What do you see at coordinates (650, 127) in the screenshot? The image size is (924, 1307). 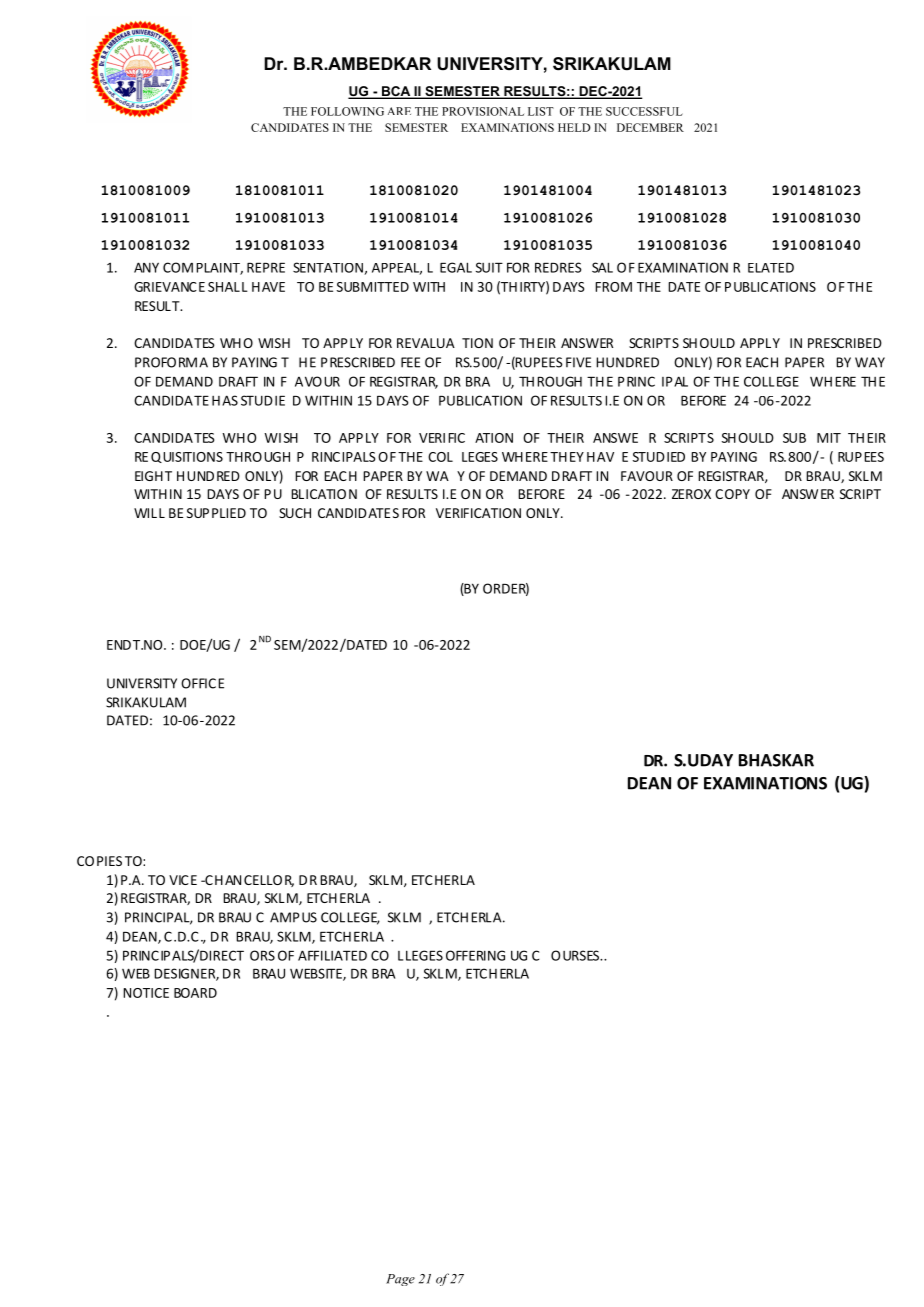 I see `DECEMBER` at bounding box center [650, 127].
